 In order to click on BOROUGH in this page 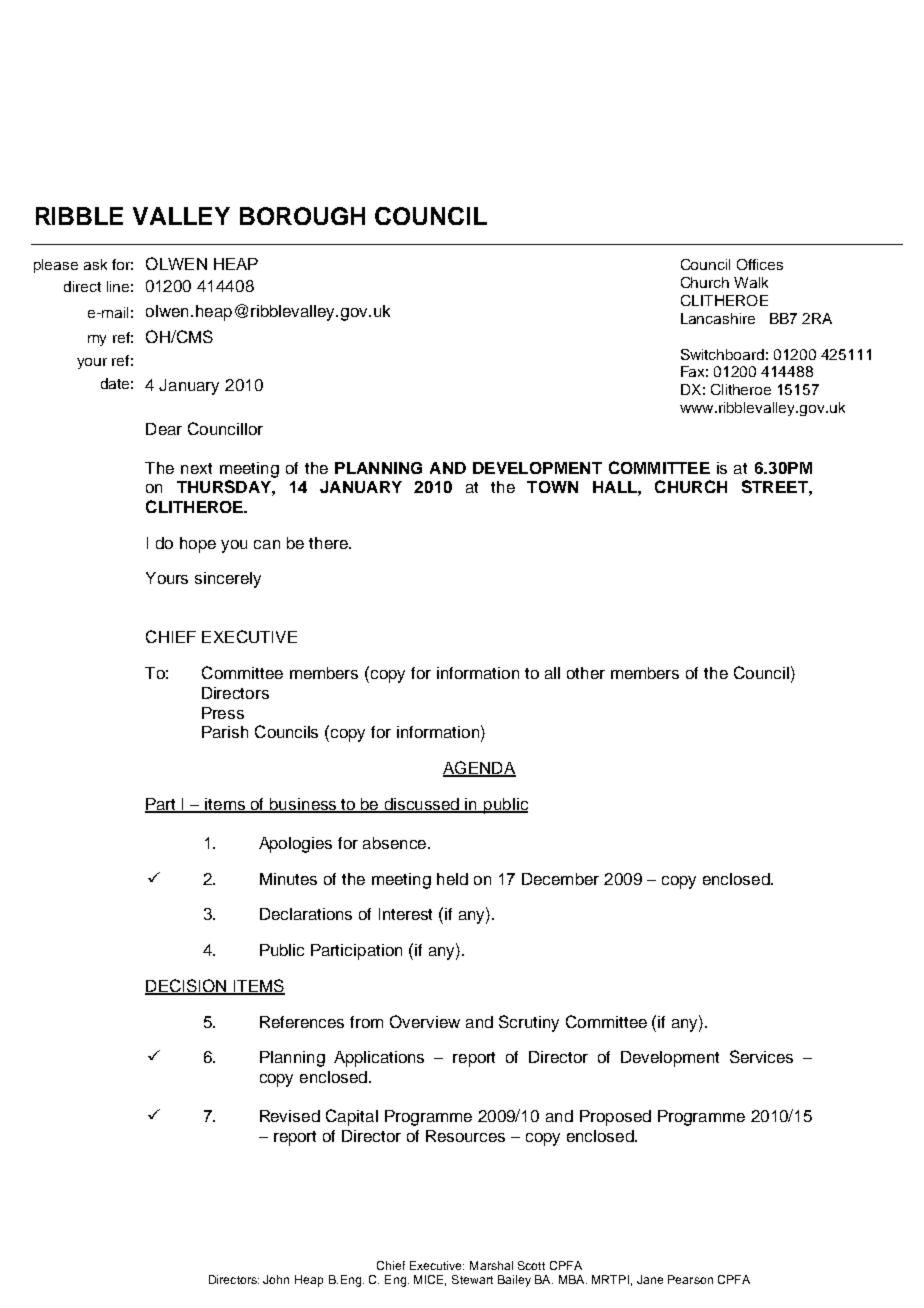, I will do `click(302, 216)`.
